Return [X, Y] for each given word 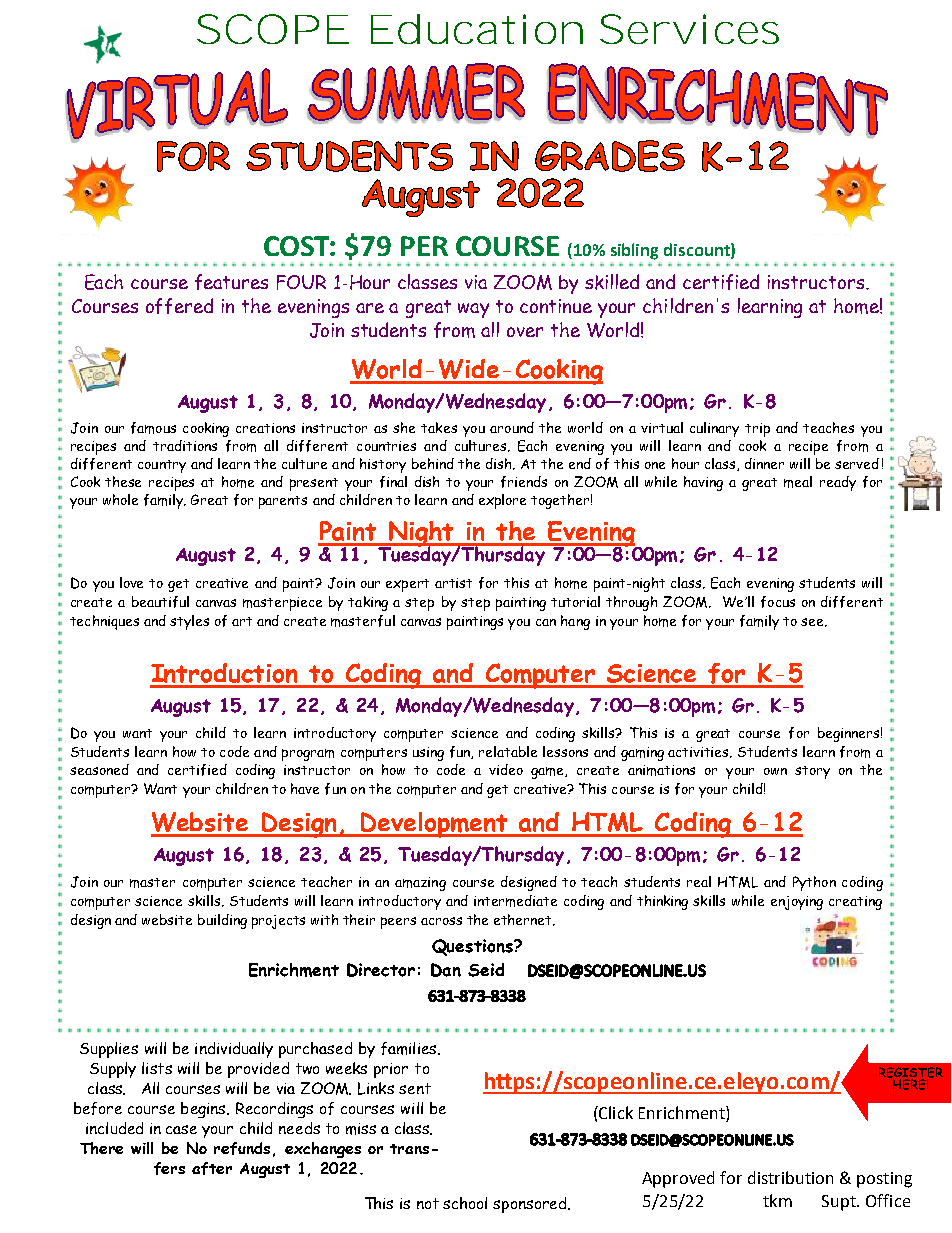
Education [474, 29]
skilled [612, 282]
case [181, 1129]
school [465, 1203]
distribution [790, 1177]
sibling [634, 251]
